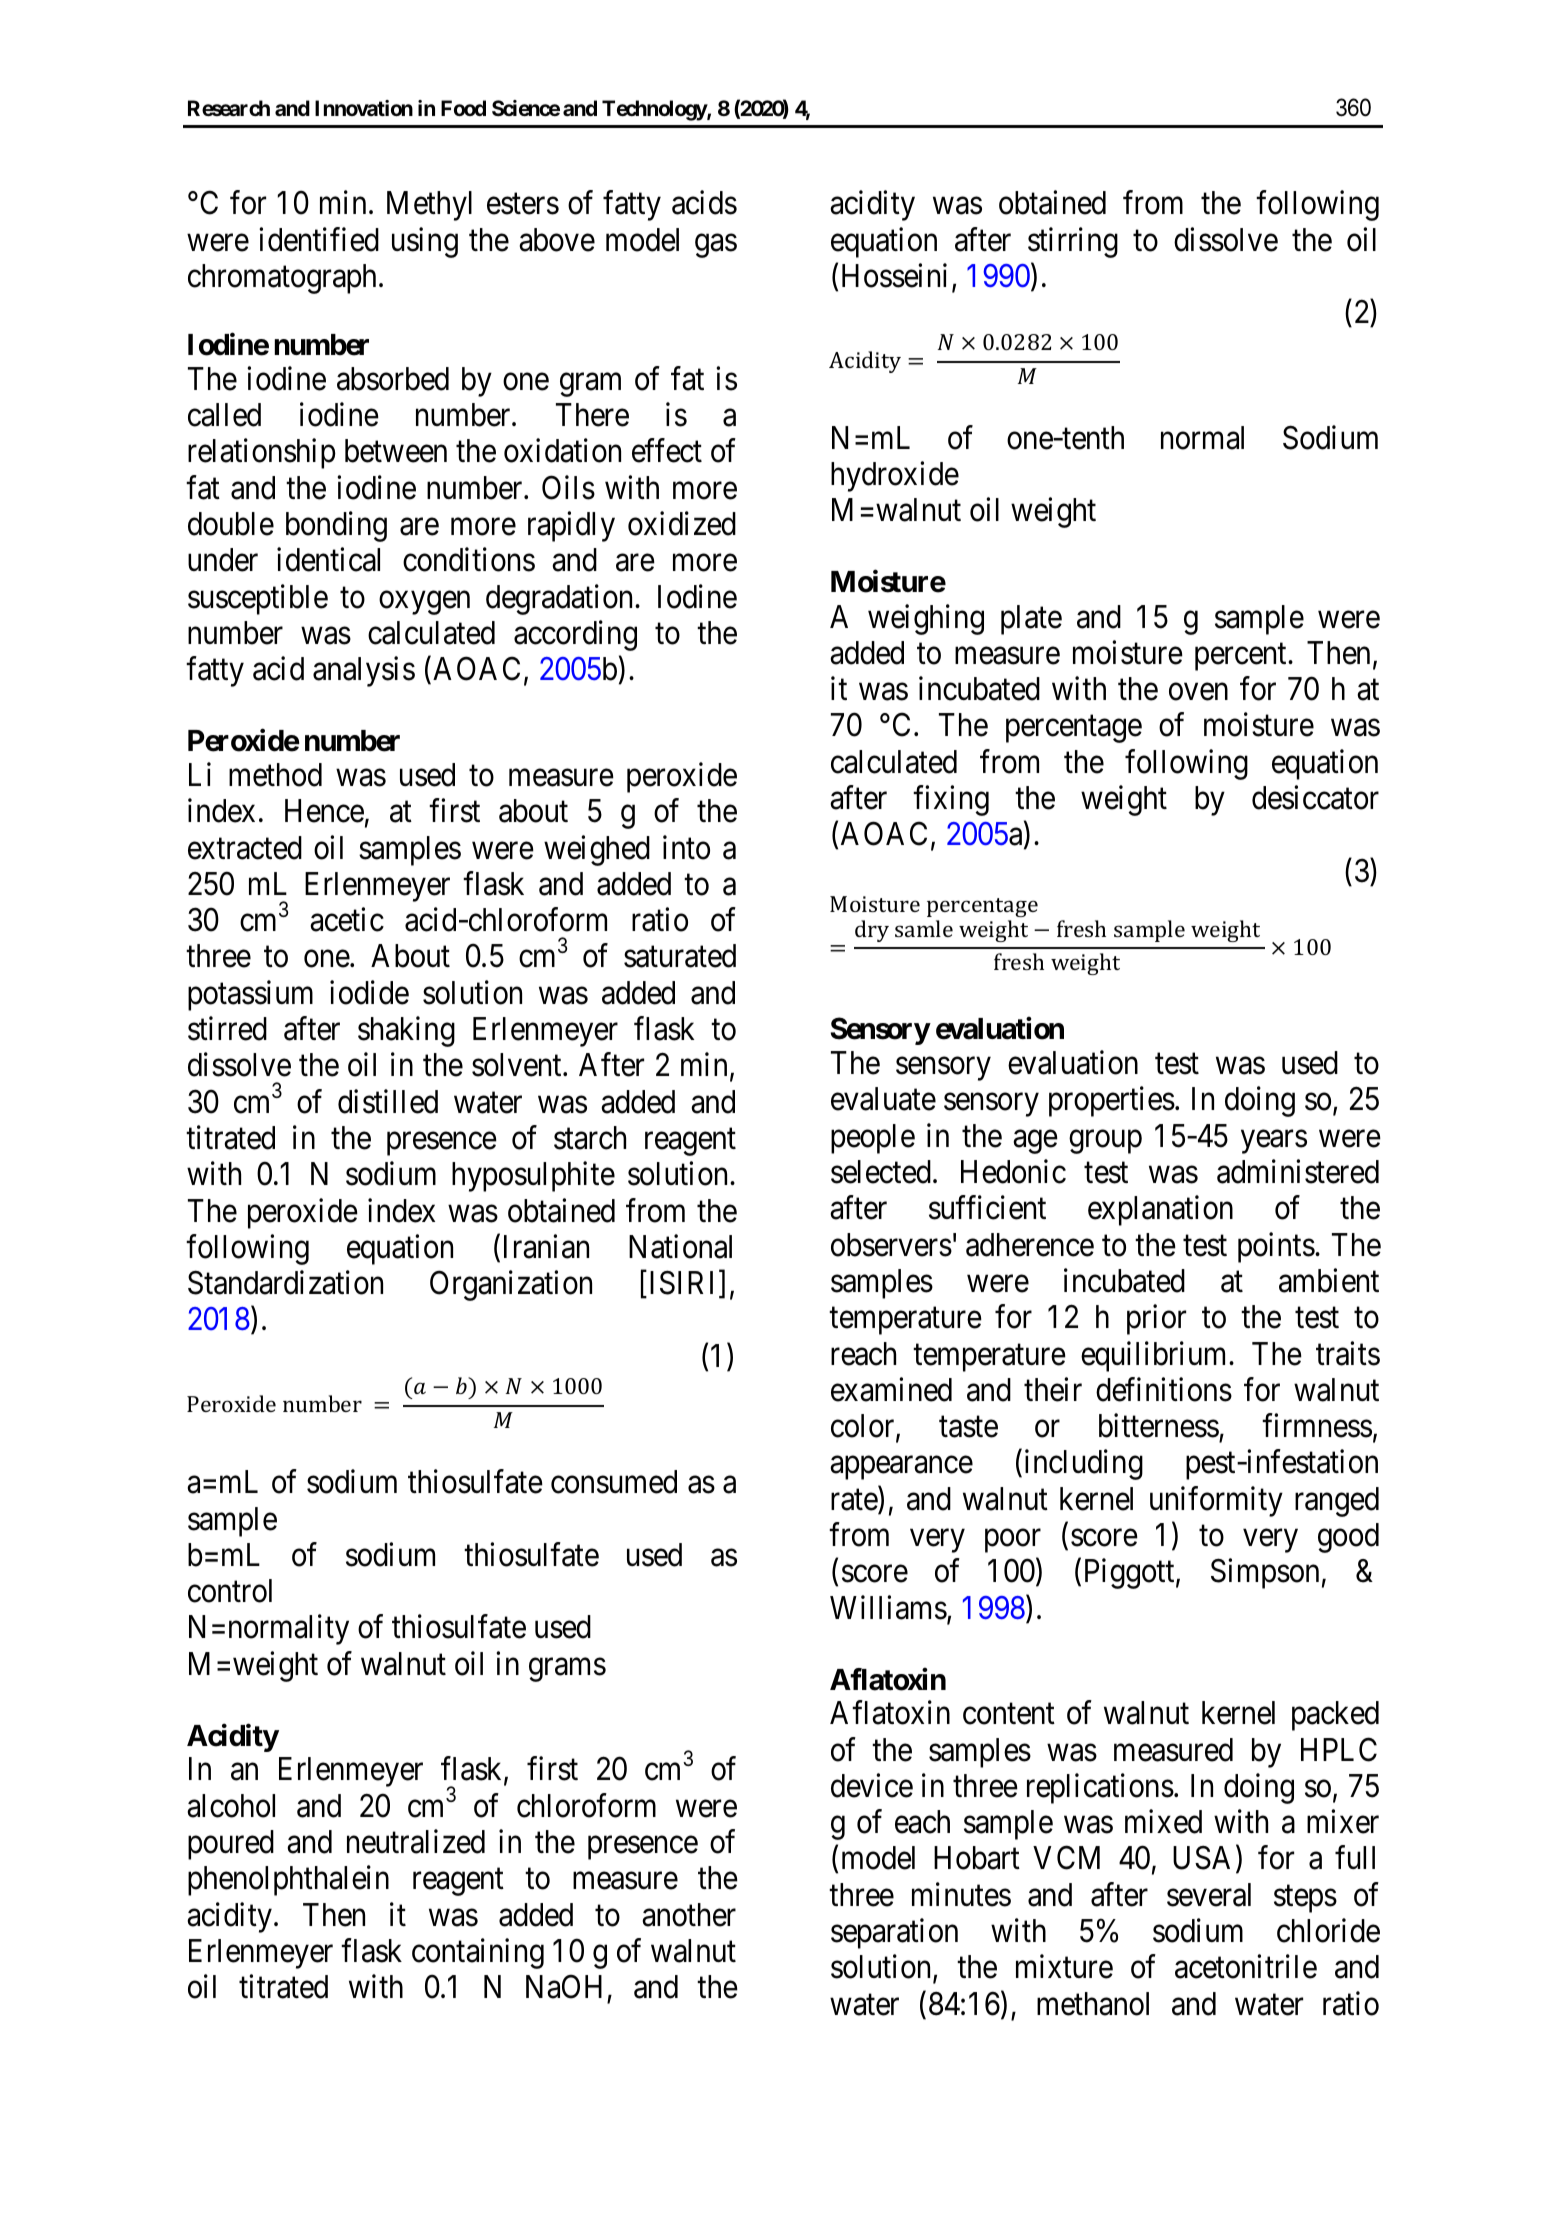  What do you see at coordinates (478, 1953) in the document?
I see `containing` at bounding box center [478, 1953].
